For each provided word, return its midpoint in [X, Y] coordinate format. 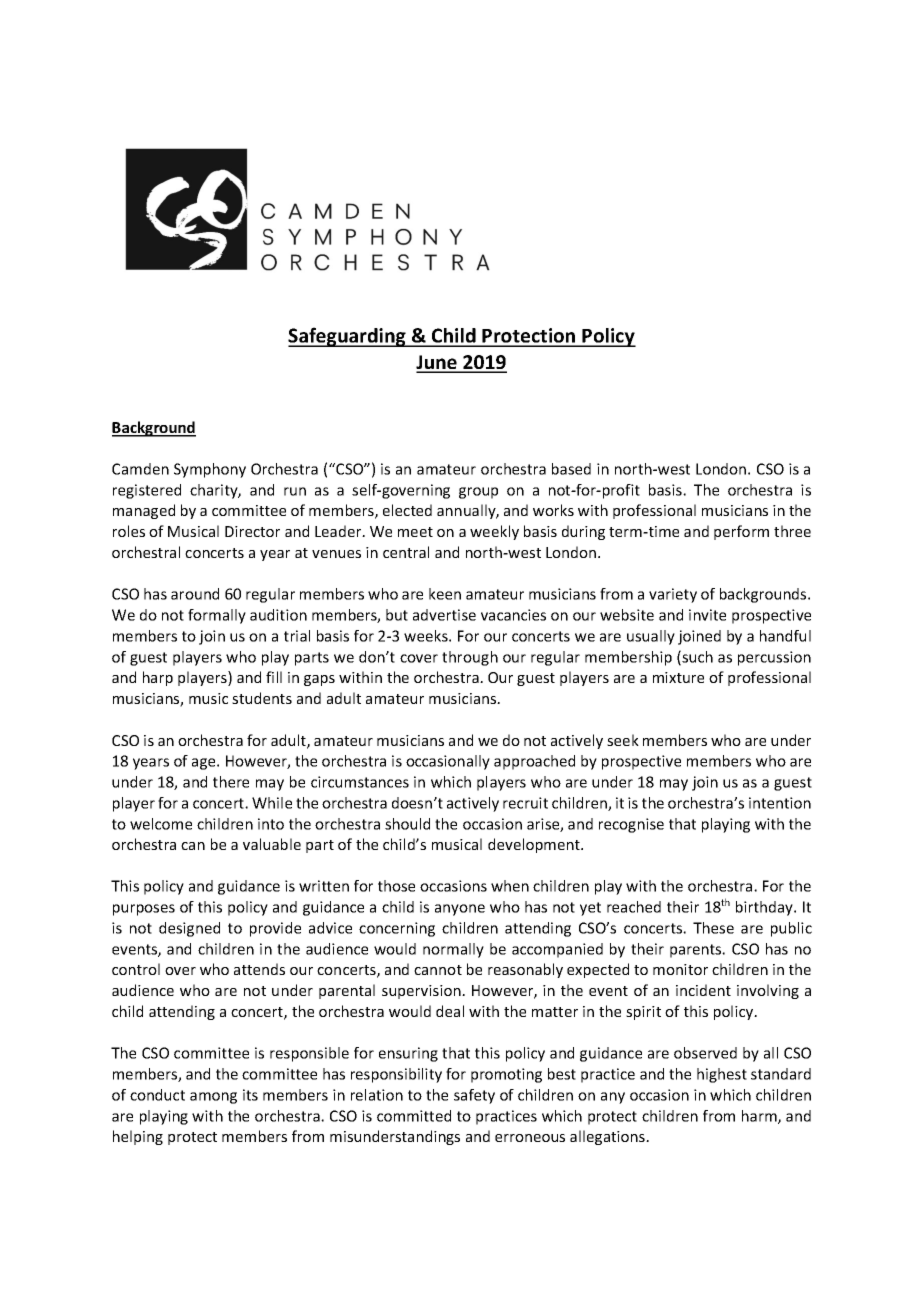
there [231, 782]
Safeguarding [348, 337]
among [213, 1098]
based [571, 469]
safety [474, 1096]
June [437, 363]
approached [534, 762]
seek [623, 740]
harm [760, 1117]
